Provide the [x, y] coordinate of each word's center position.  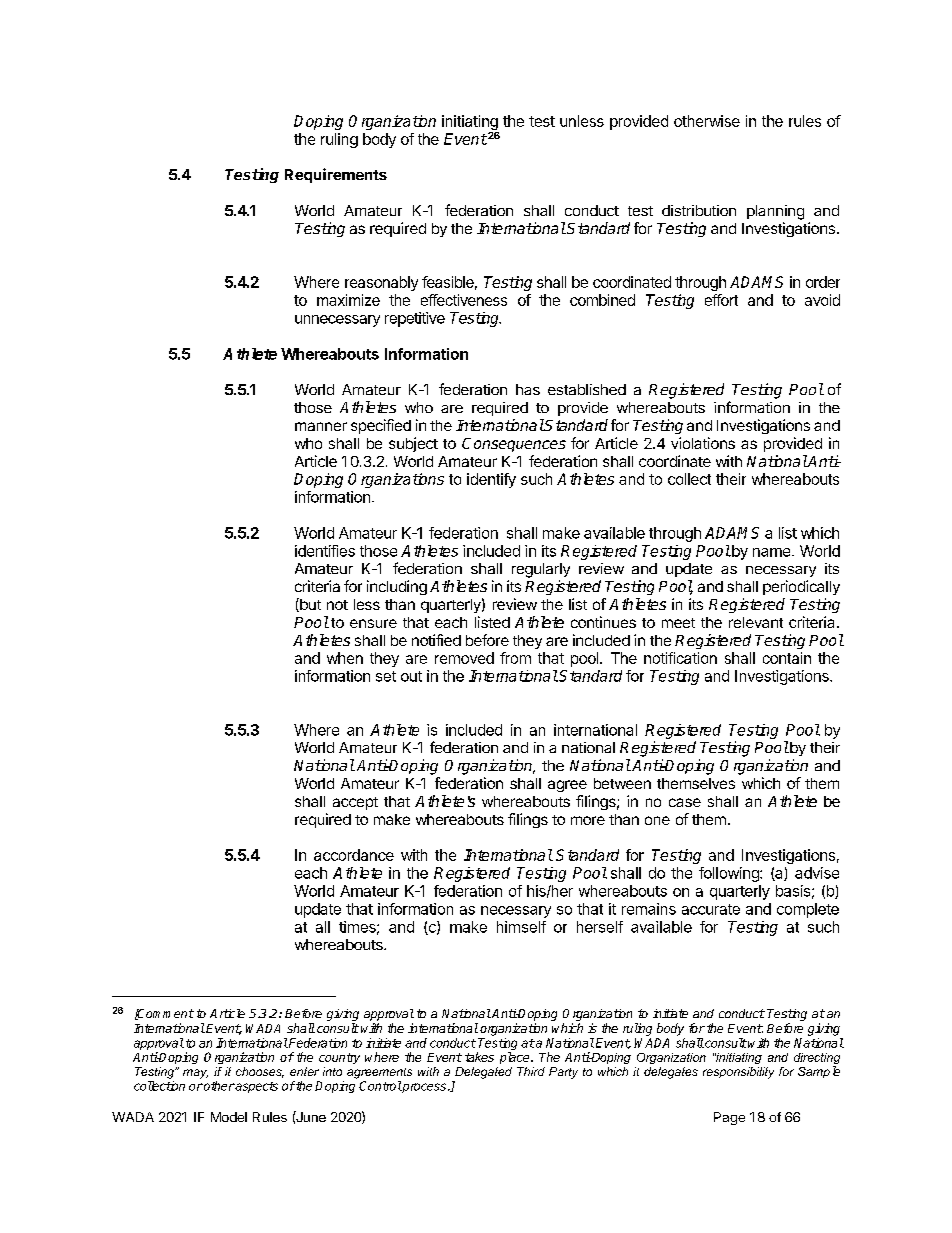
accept [355, 803]
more [588, 820]
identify [491, 480]
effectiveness [464, 300]
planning [775, 212]
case [685, 802]
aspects [256, 1087]
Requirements [336, 175]
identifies [325, 551]
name [773, 552]
